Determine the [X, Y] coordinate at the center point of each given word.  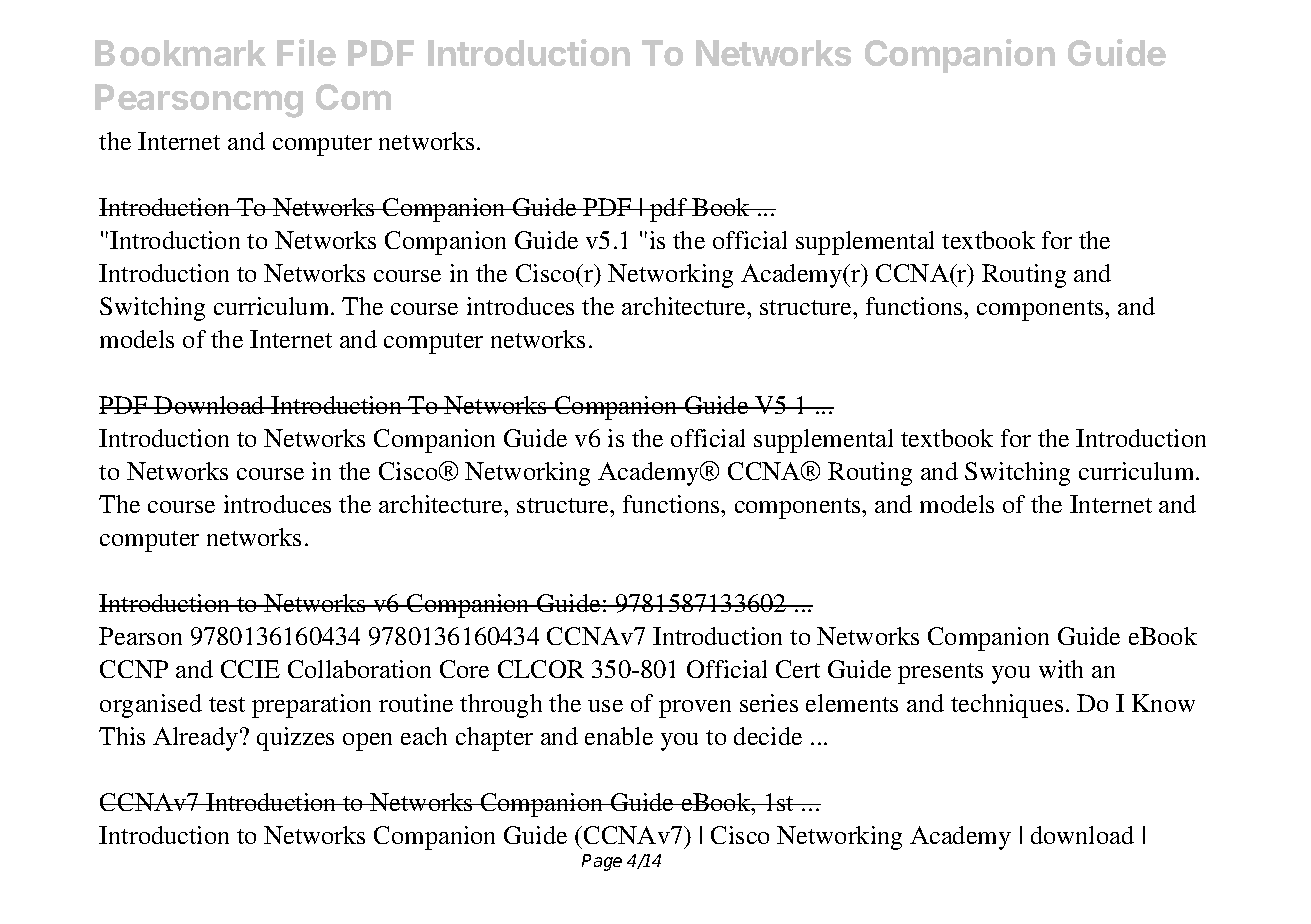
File [306, 52]
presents [940, 673]
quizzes [295, 739]
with [1061, 669]
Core [464, 669]
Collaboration [359, 669]
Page [602, 862]
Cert [798, 669]
